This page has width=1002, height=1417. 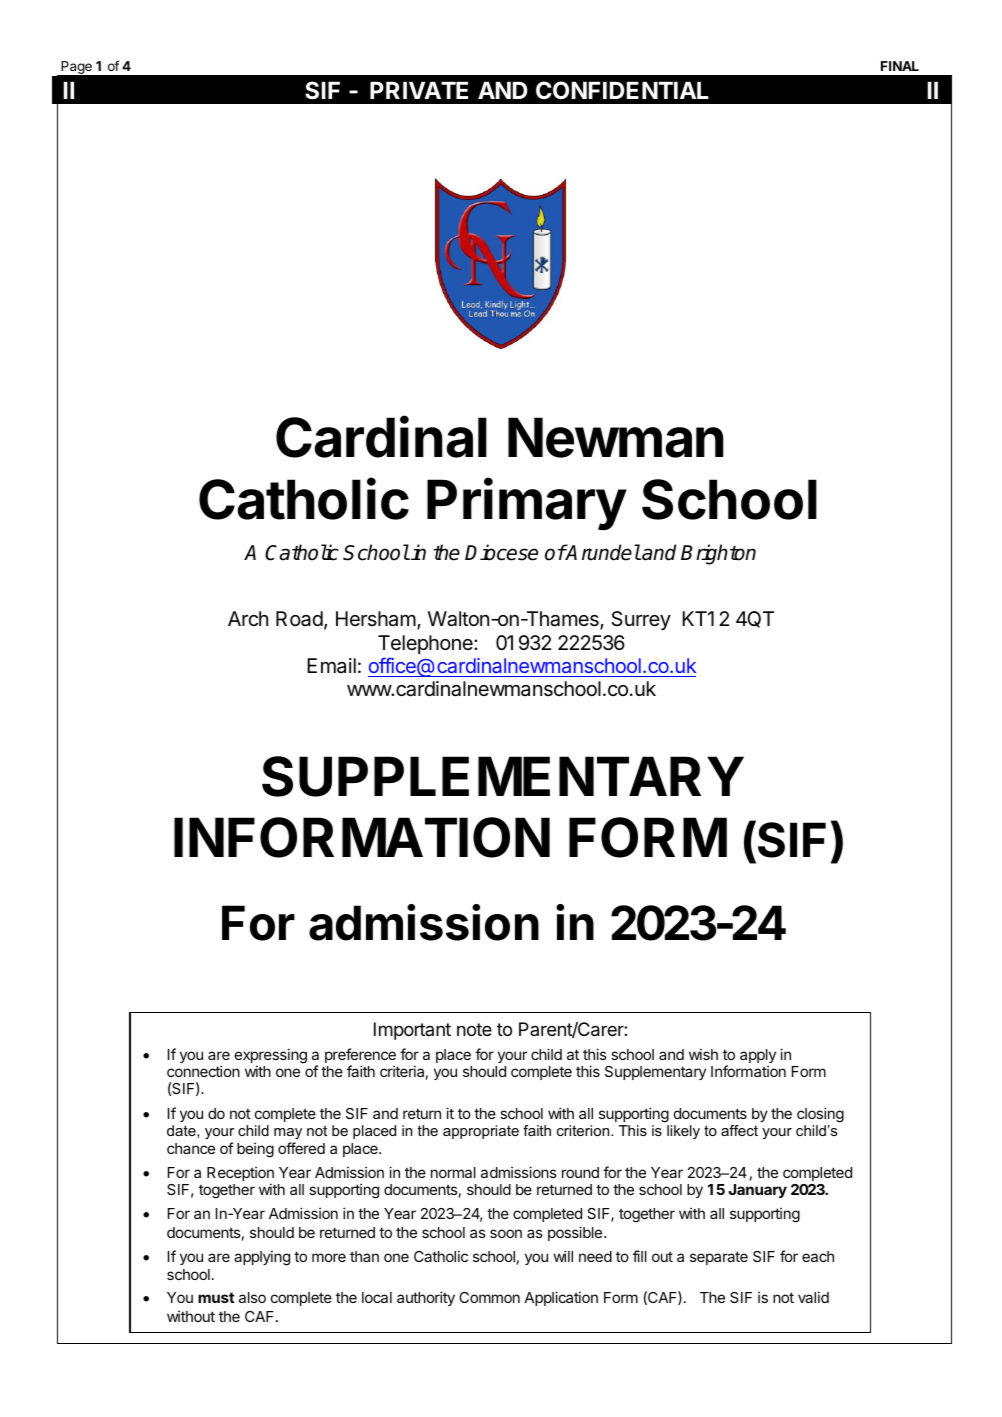 I want to click on Email, so click(x=331, y=665).
